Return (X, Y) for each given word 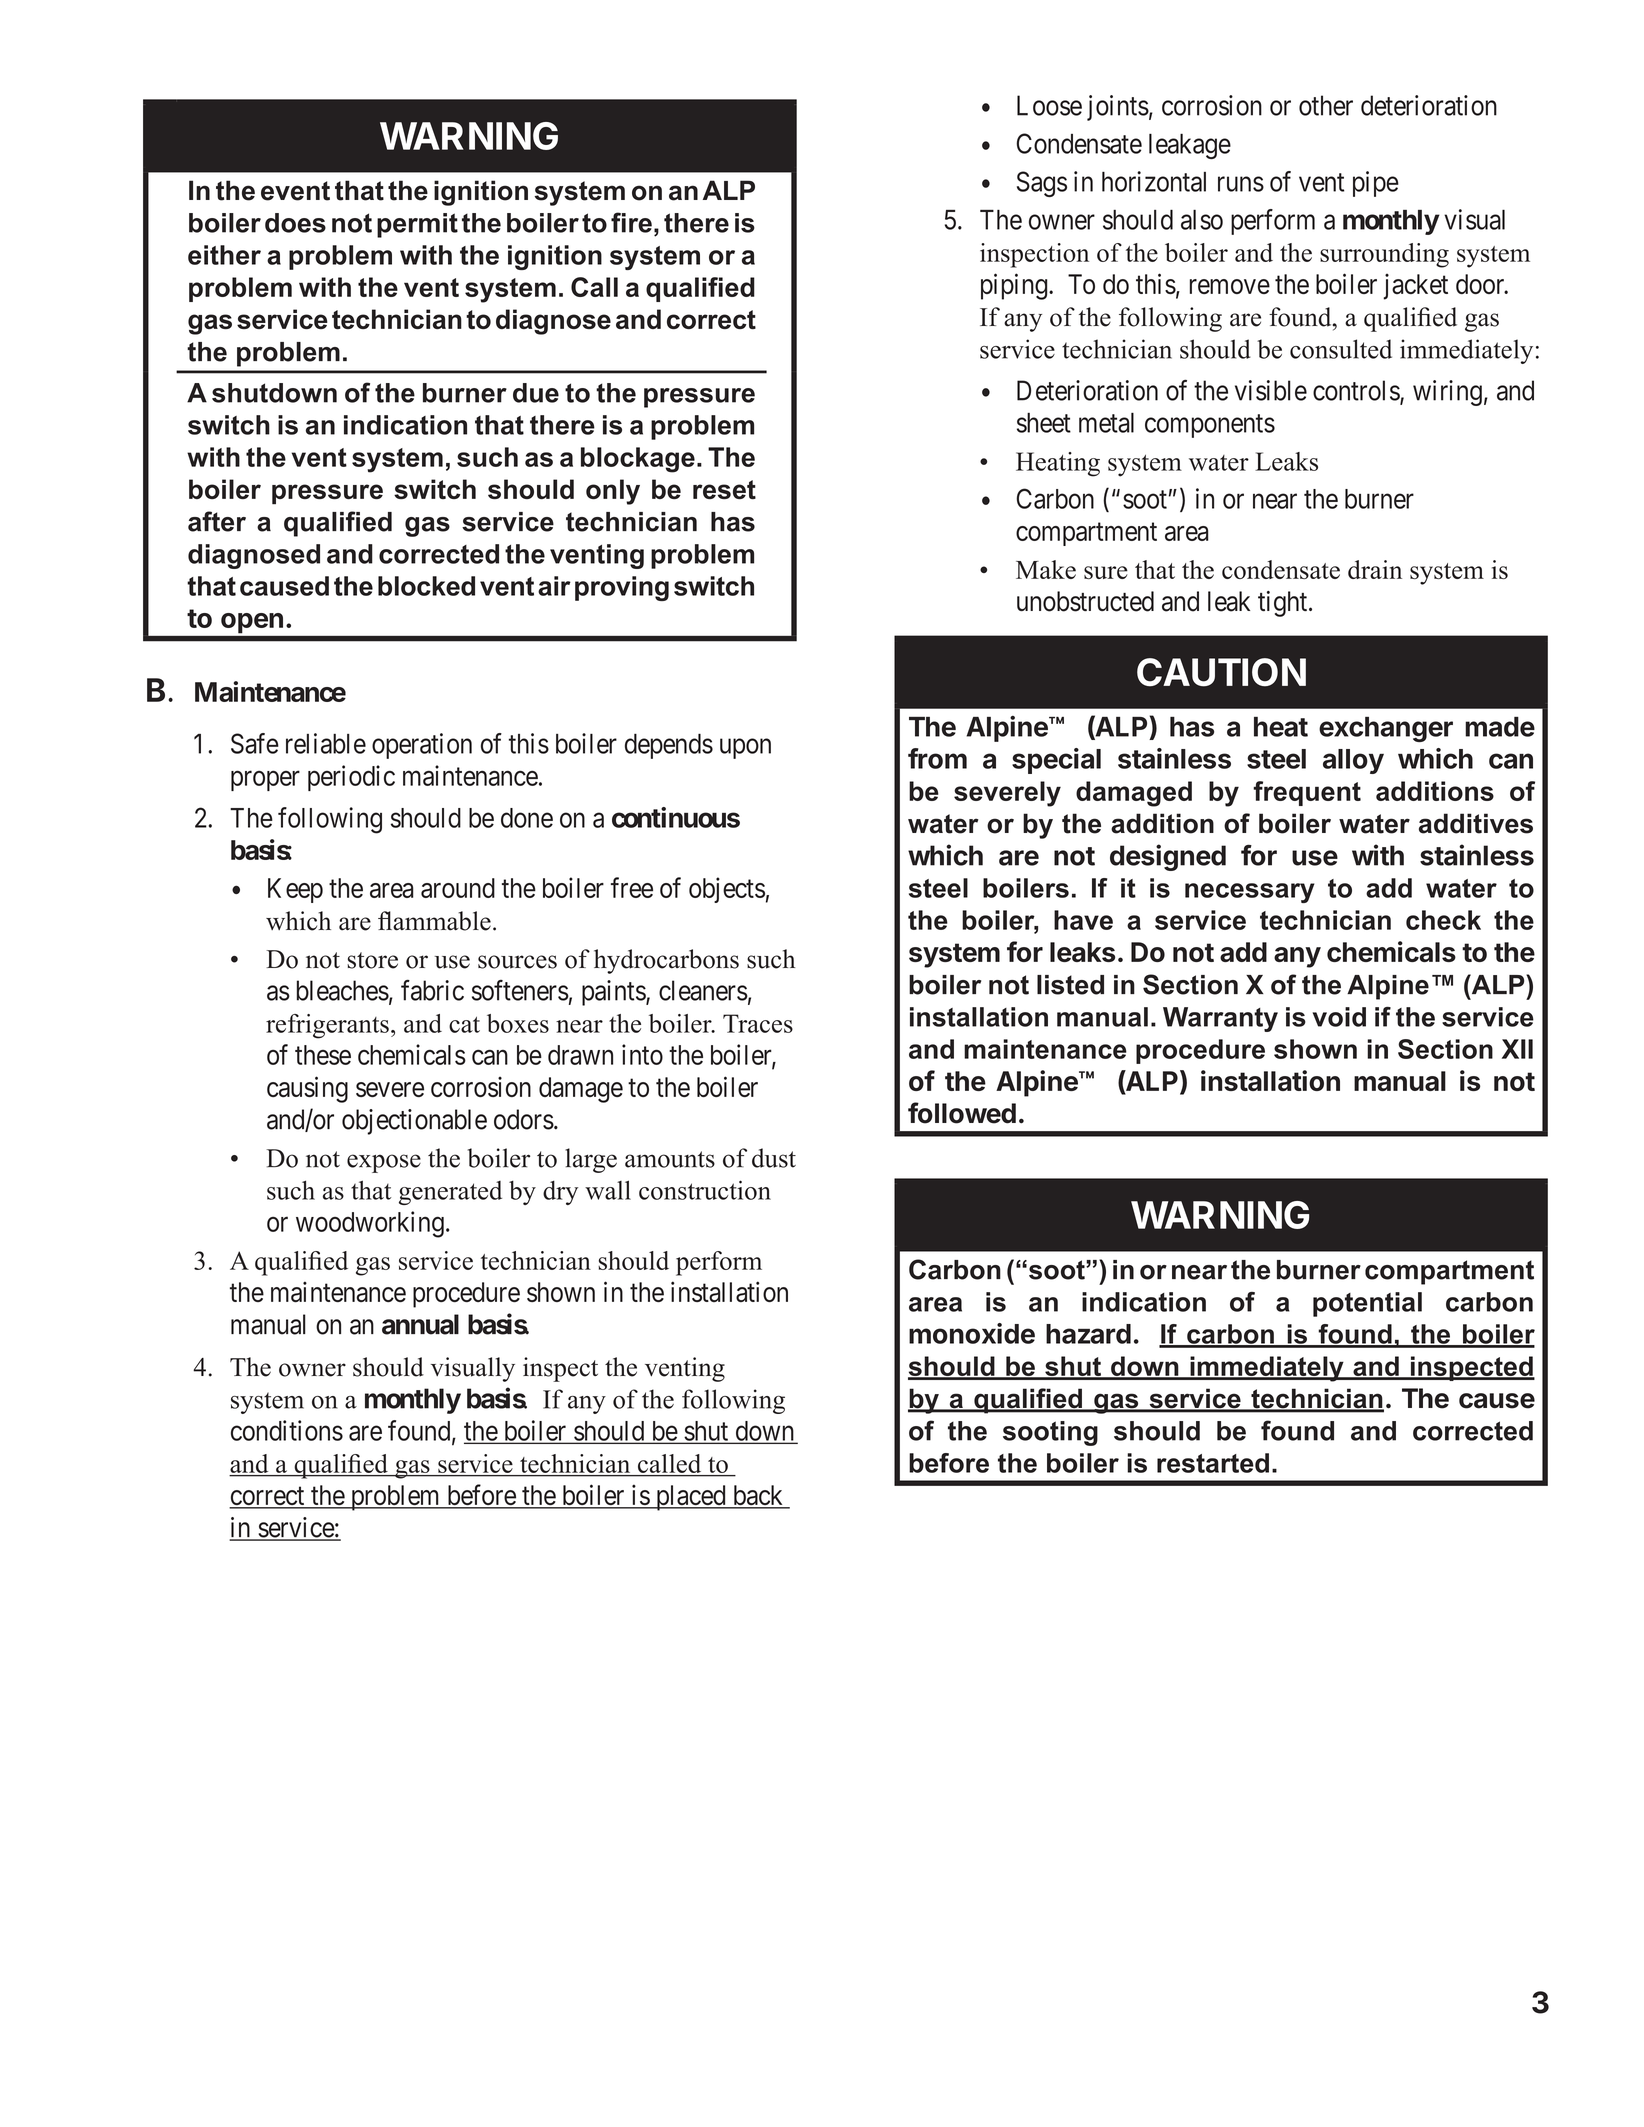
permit (417, 225)
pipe (1376, 184)
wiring (1447, 393)
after (217, 521)
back (758, 1496)
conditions (287, 1430)
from (937, 758)
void (1339, 1017)
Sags (1042, 184)
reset (724, 489)
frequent (1307, 793)
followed (962, 1113)
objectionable (414, 1122)
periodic (351, 778)
